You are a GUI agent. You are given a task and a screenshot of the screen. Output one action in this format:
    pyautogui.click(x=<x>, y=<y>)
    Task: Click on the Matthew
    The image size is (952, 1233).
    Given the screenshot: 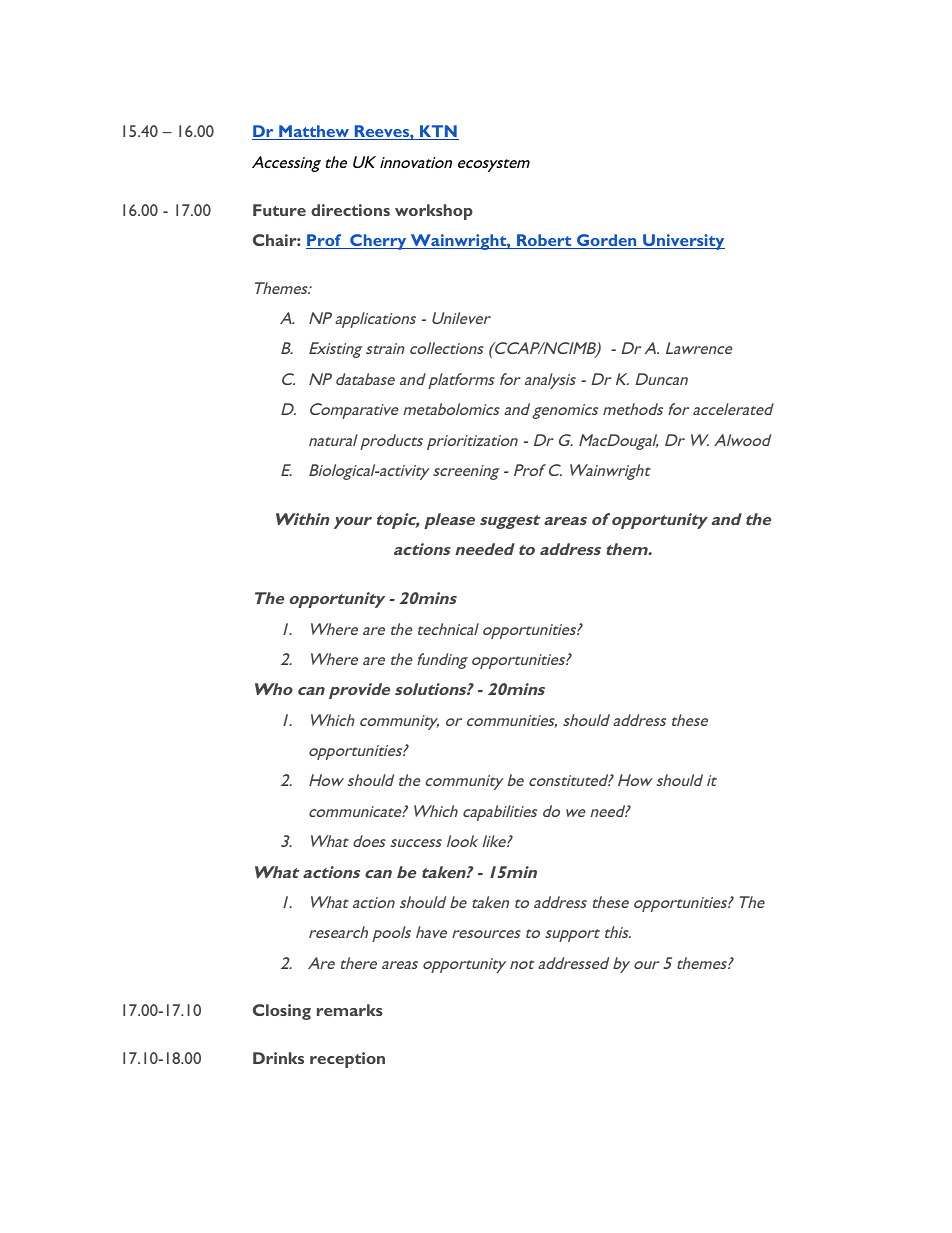 What is the action you would take?
    pyautogui.click(x=314, y=132)
